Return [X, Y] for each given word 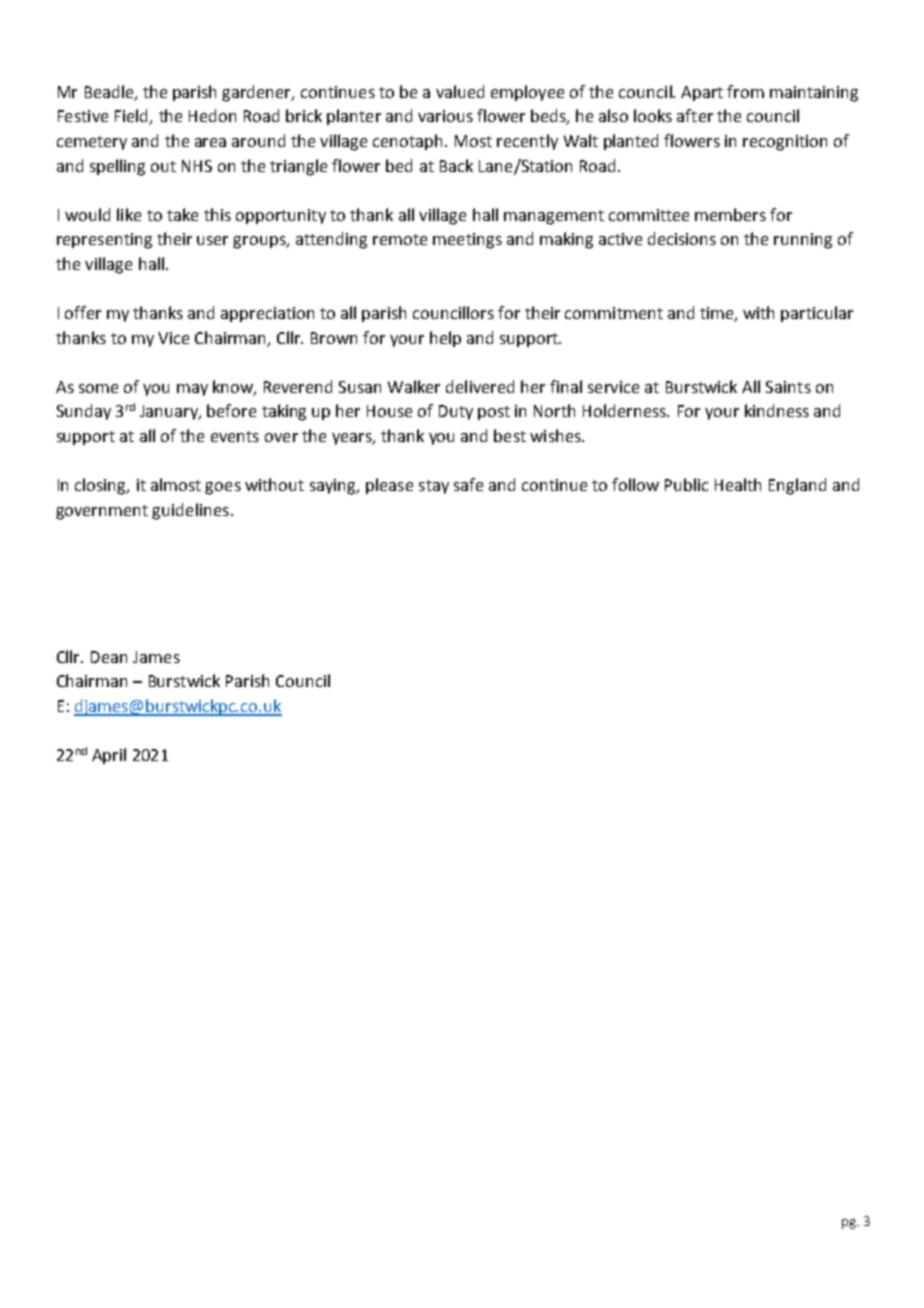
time [718, 314]
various [445, 116]
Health [738, 484]
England [797, 486]
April [109, 756]
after [695, 115]
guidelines [190, 511]
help [445, 339]
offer [83, 312]
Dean [109, 657]
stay [434, 487]
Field [133, 117]
